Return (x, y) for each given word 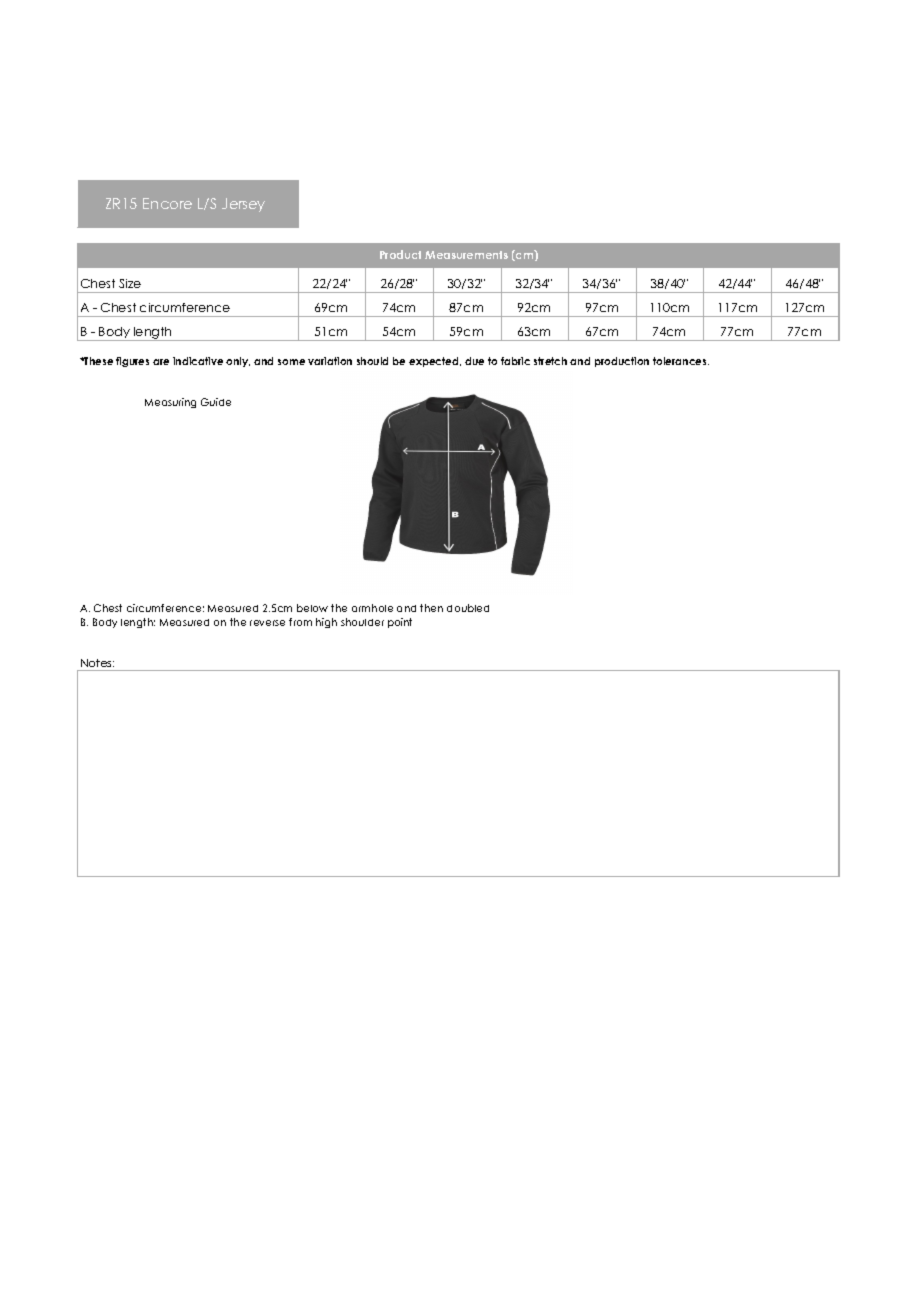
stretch (550, 361)
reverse (267, 623)
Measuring (170, 403)
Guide (216, 402)
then (431, 608)
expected (435, 362)
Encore (167, 203)
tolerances (681, 361)
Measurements (466, 255)
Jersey (243, 205)
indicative (198, 361)
